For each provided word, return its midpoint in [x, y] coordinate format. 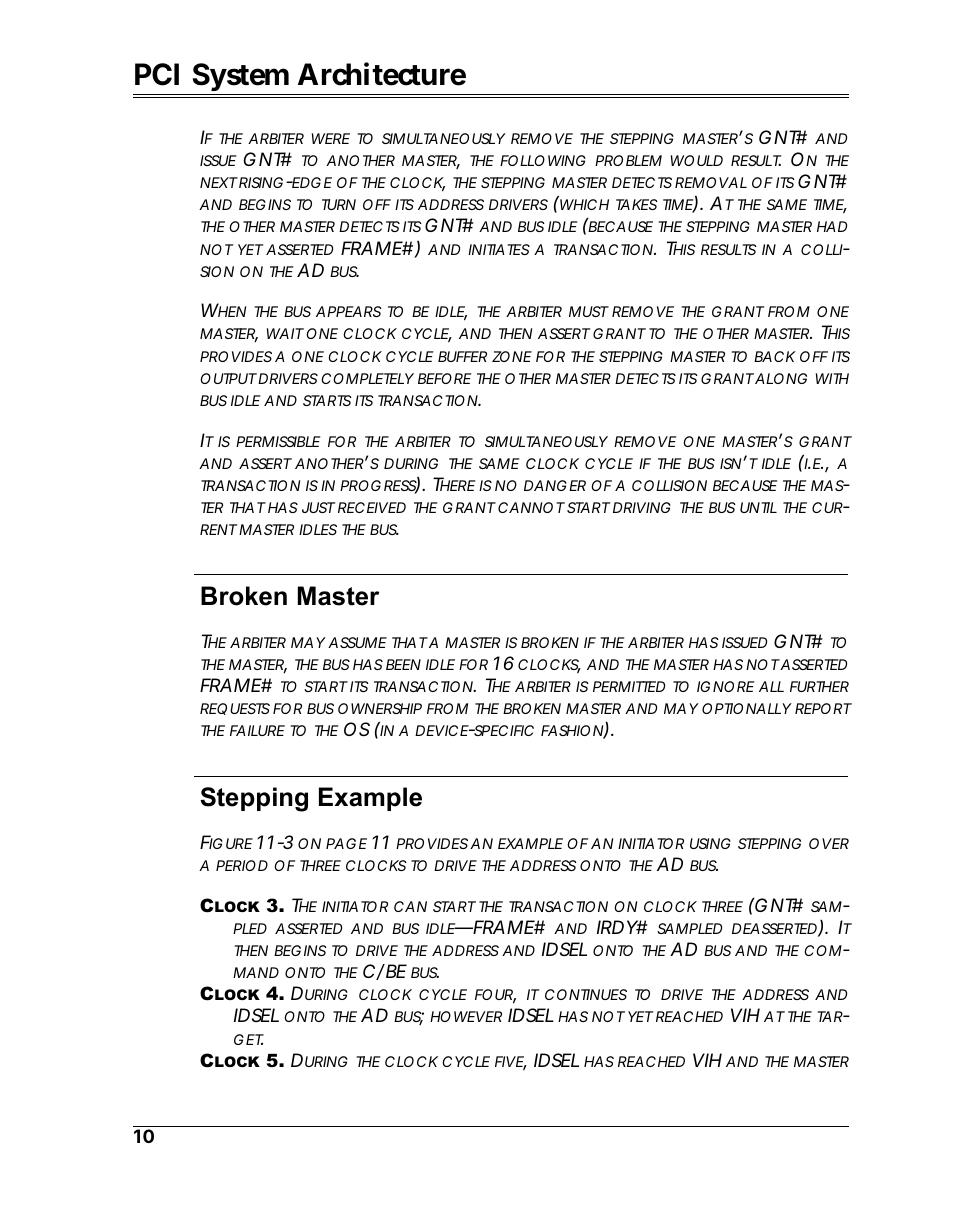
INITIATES [499, 249]
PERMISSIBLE [278, 441]
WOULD [697, 160]
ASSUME [357, 642]
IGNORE [725, 686]
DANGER [555, 485]
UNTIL [758, 507]
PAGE [346, 843]
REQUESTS [235, 709]
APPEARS [349, 311]
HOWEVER [466, 1016]
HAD [832, 226]
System [242, 79]
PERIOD [242, 865]
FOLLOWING [543, 160]
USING [710, 843]
